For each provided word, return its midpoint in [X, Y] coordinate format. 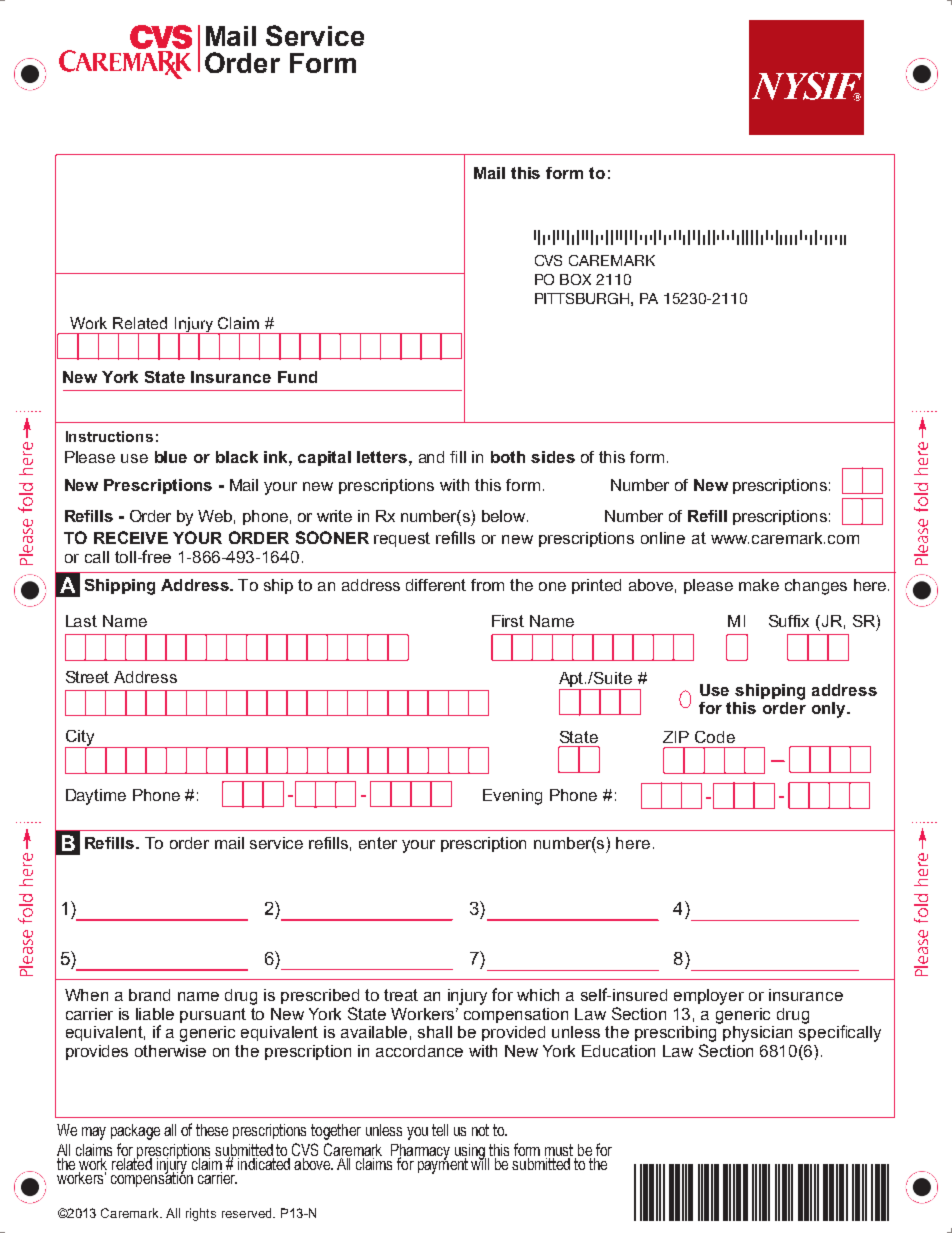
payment [443, 1165]
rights [201, 1214]
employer [709, 997]
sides [553, 457]
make [759, 585]
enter [378, 843]
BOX [575, 279]
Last [81, 621]
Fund [297, 377]
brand [149, 995]
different [436, 585]
